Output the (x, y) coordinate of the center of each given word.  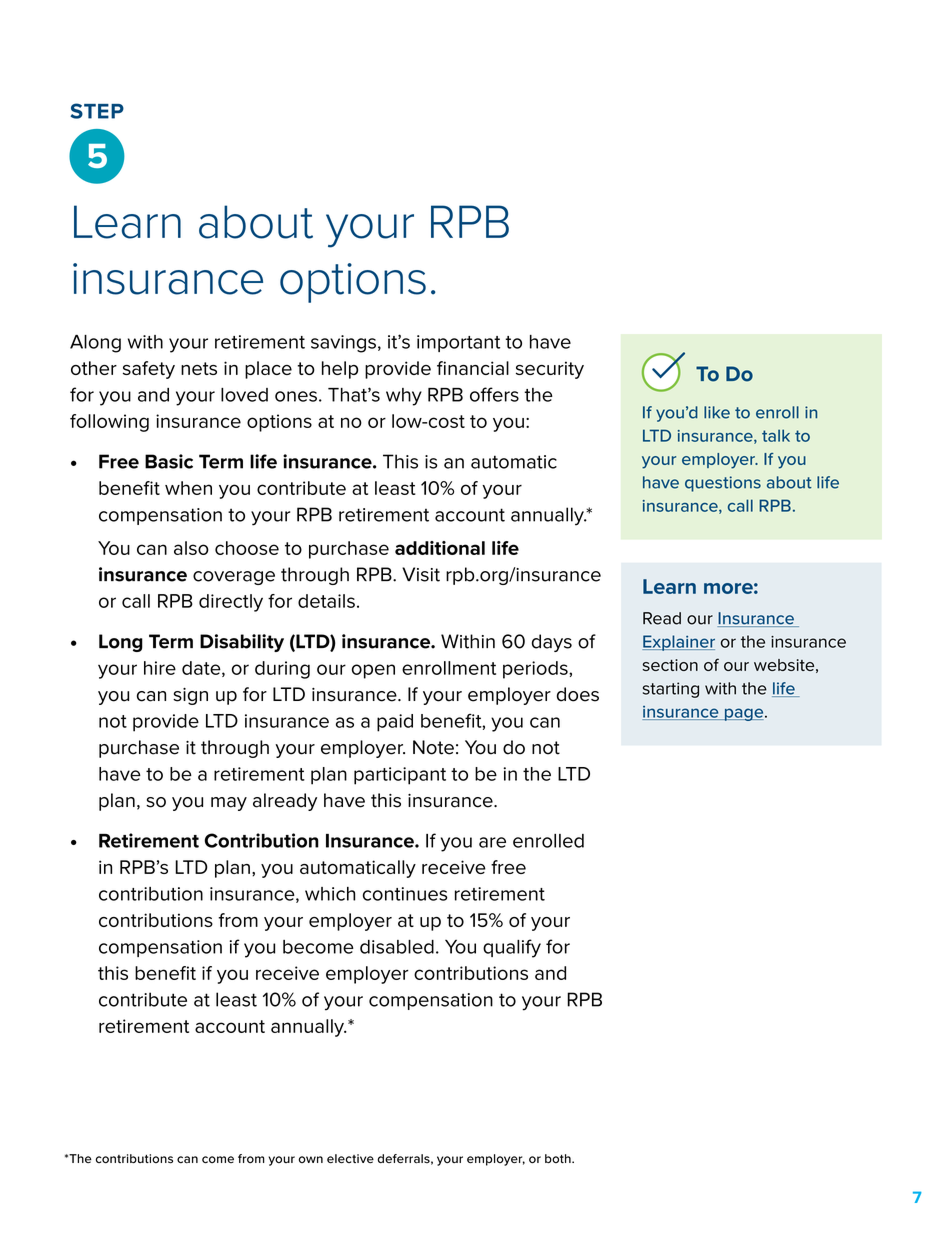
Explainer (678, 643)
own (310, 1159)
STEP (97, 111)
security (550, 370)
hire (160, 668)
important (458, 343)
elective (350, 1158)
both (559, 1158)
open (373, 671)
